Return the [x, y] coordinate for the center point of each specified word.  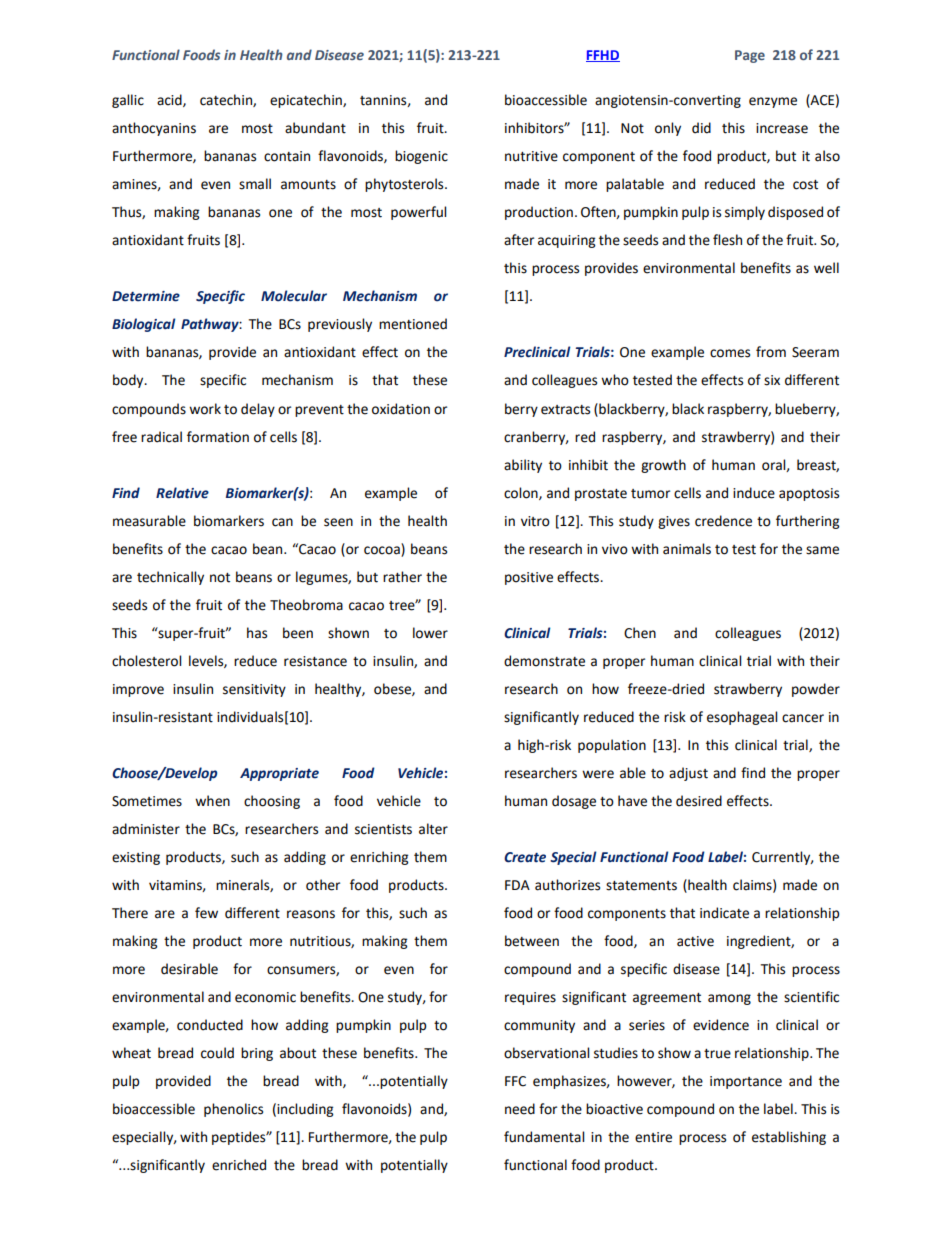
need [520, 1109]
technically [170, 578]
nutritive [531, 156]
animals [687, 549]
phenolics [233, 1110]
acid [170, 100]
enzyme [773, 102]
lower [430, 633]
